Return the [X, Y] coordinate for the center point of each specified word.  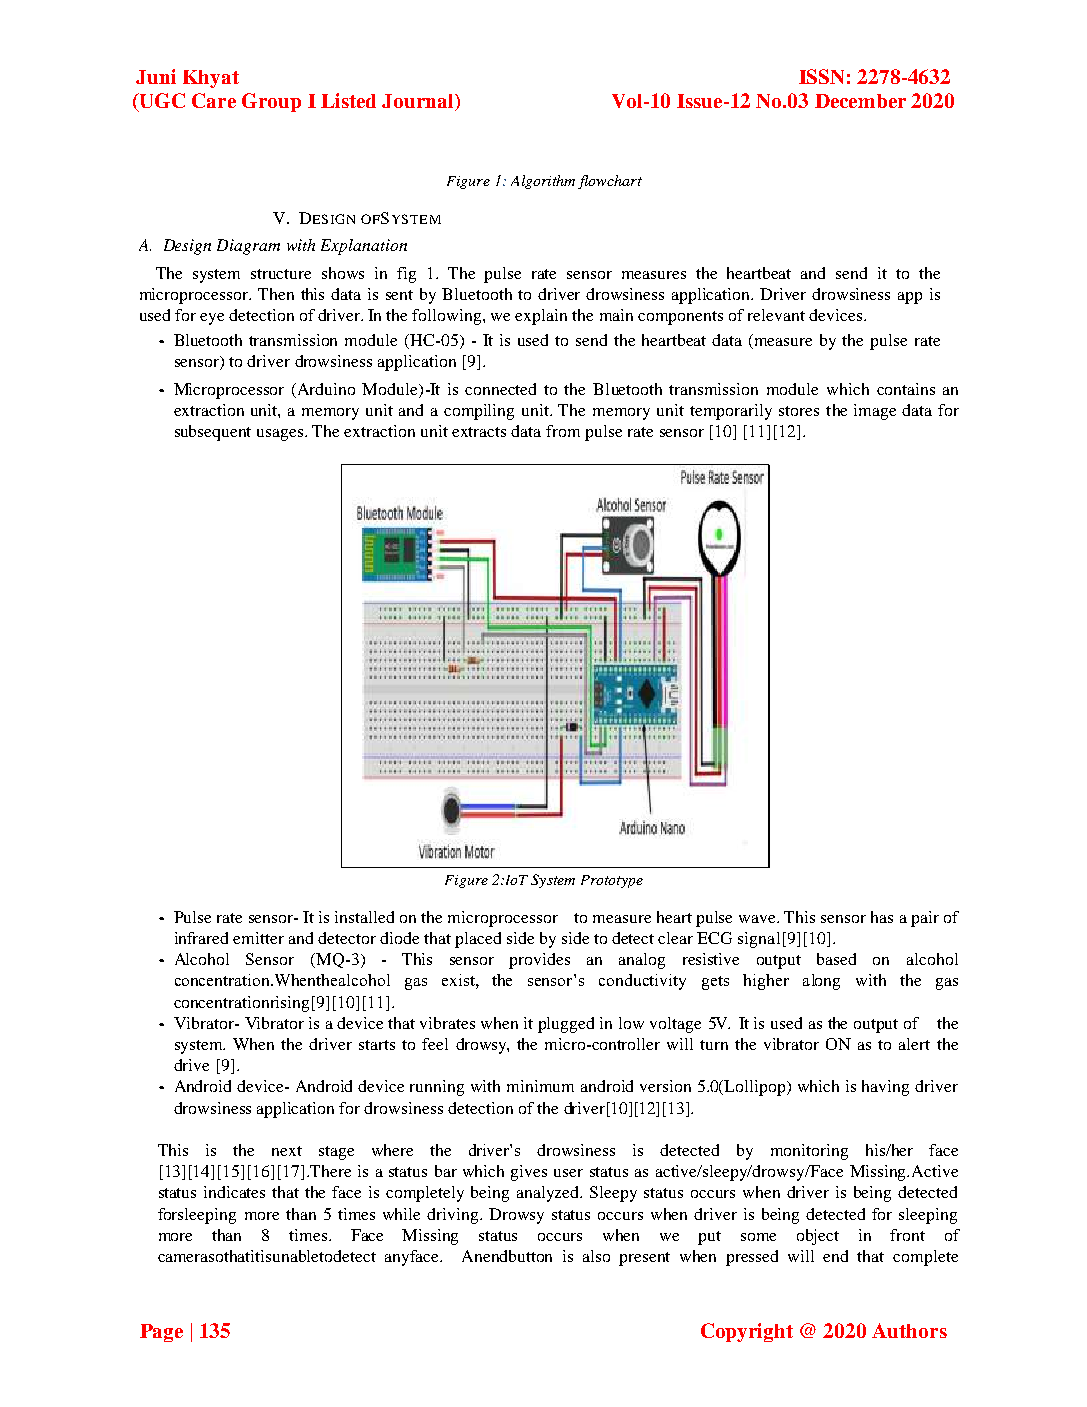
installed [364, 917]
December [860, 101]
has [882, 917]
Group [271, 102]
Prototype [612, 881]
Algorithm [543, 182]
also [596, 1256]
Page [161, 1333]
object [818, 1237]
